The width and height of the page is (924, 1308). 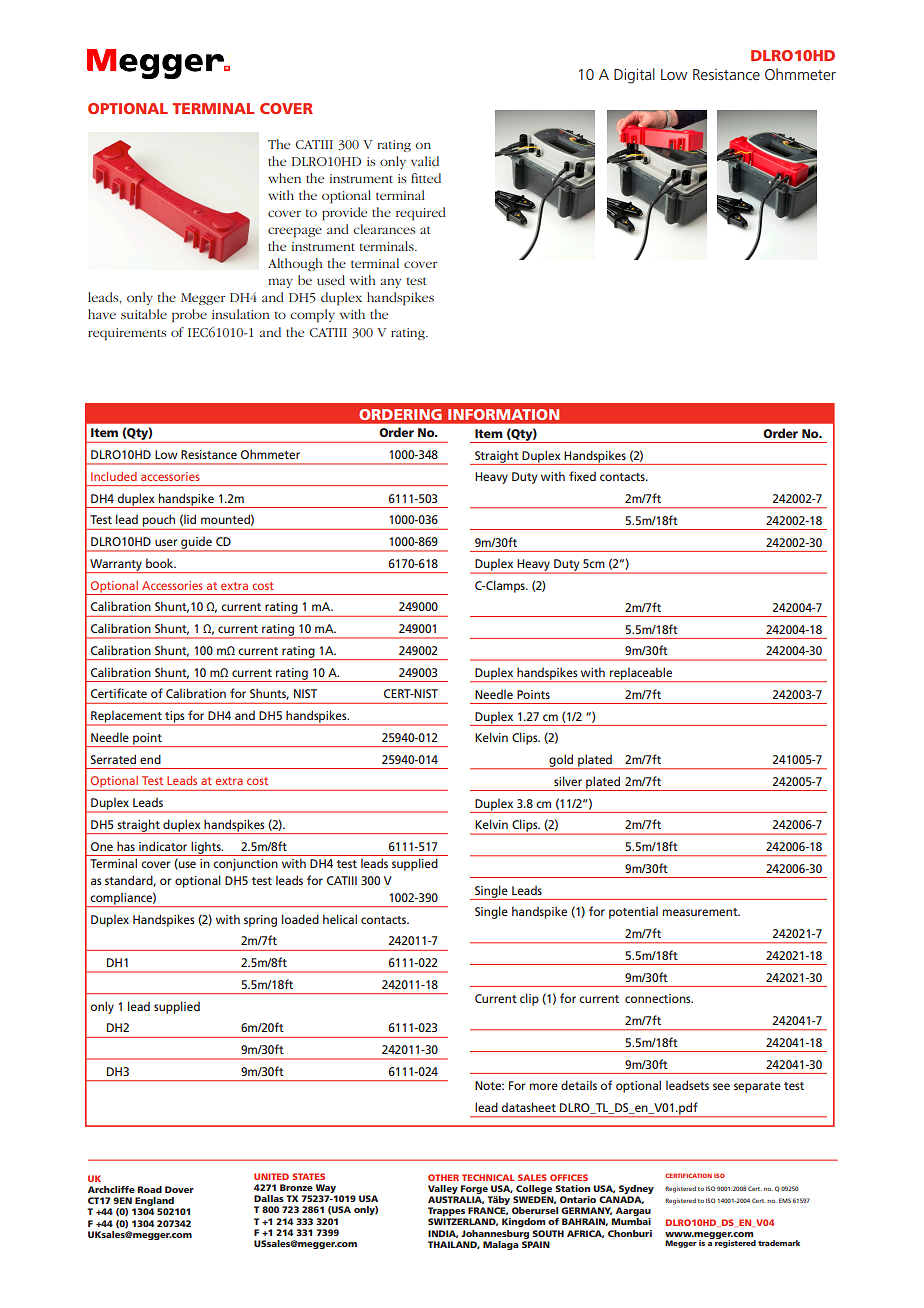 I want to click on replaceable, so click(x=641, y=674).
